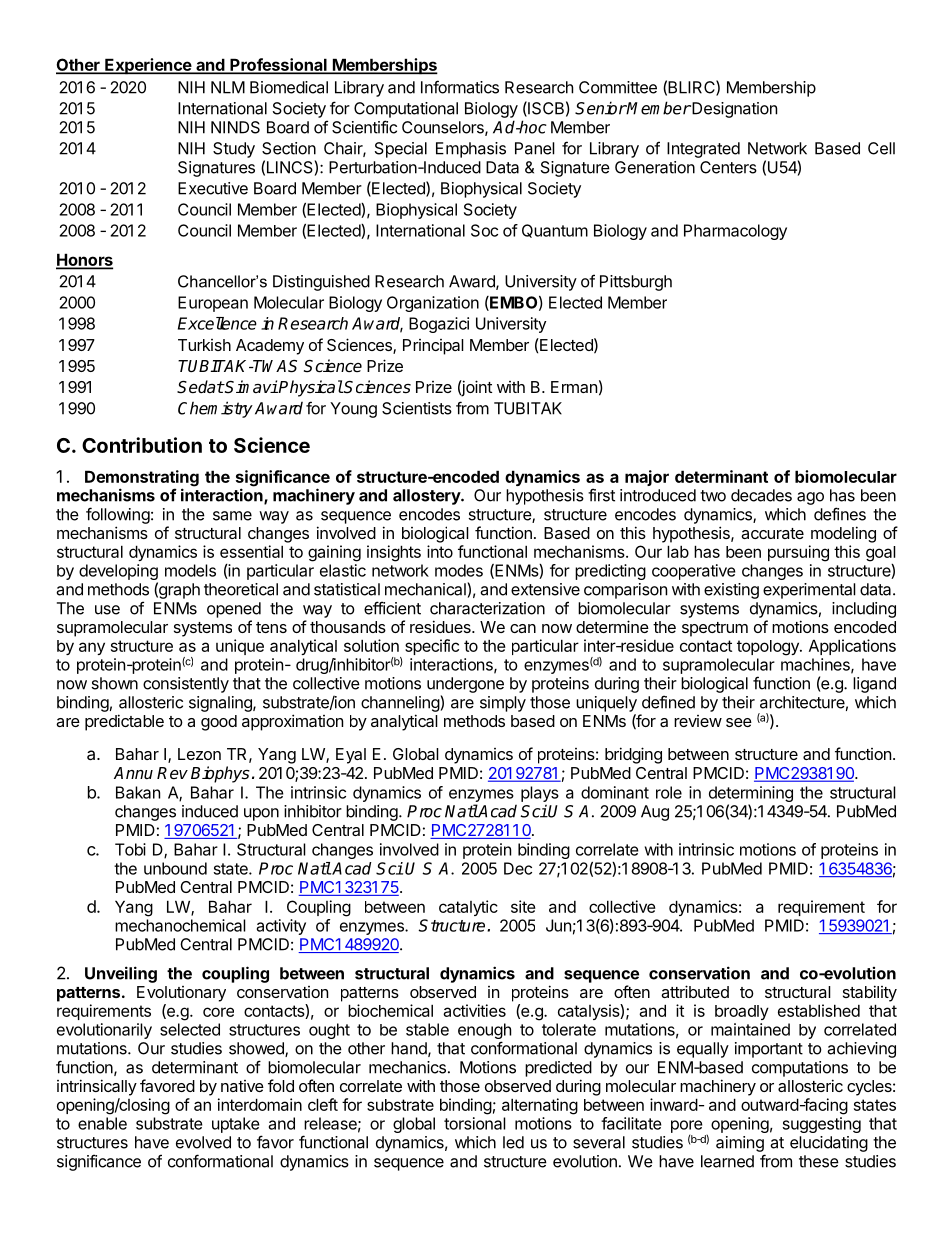  Describe the element at coordinates (809, 591) in the screenshot. I see `experimental` at that location.
